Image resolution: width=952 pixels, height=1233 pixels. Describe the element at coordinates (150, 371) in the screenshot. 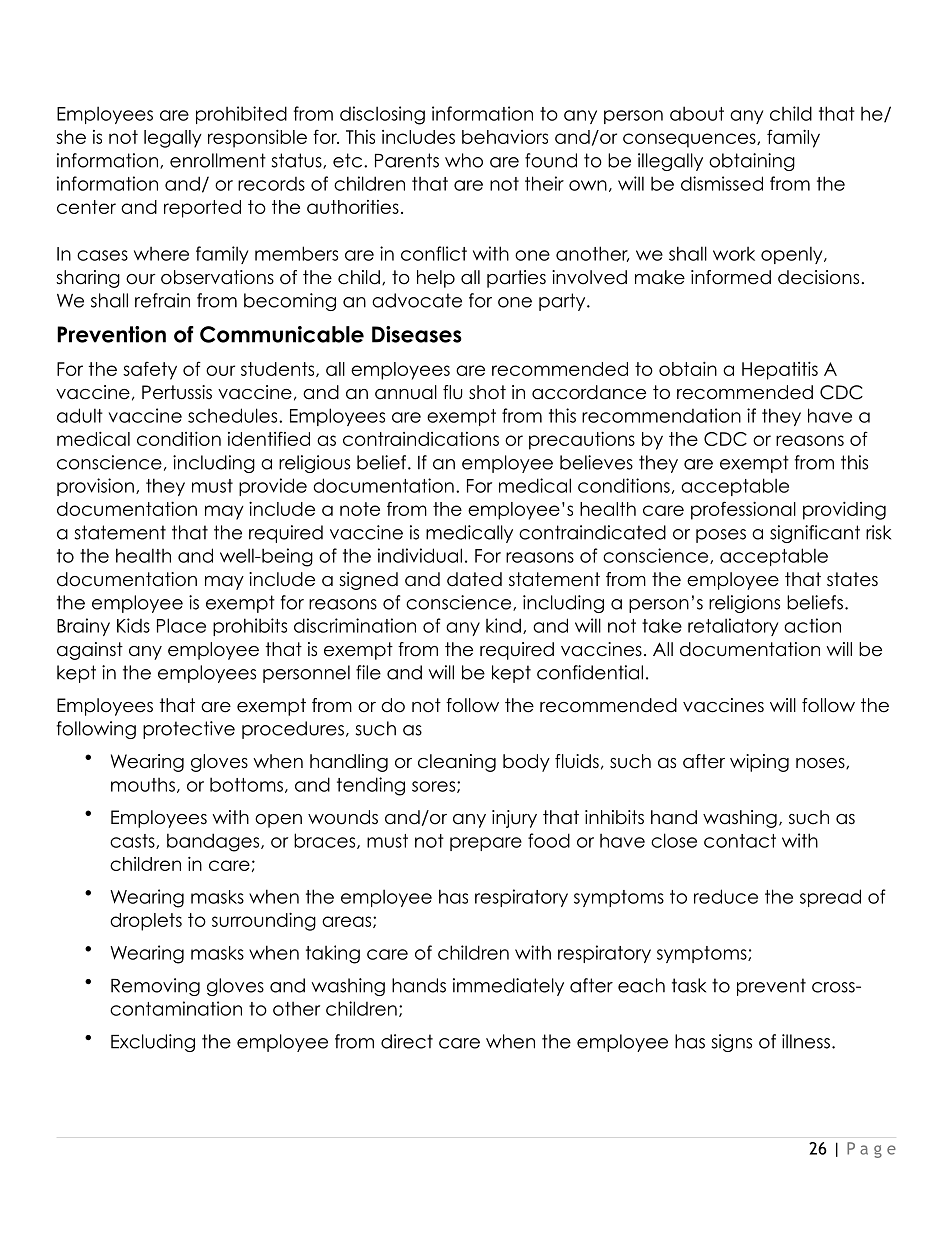

I see `safety` at that location.
